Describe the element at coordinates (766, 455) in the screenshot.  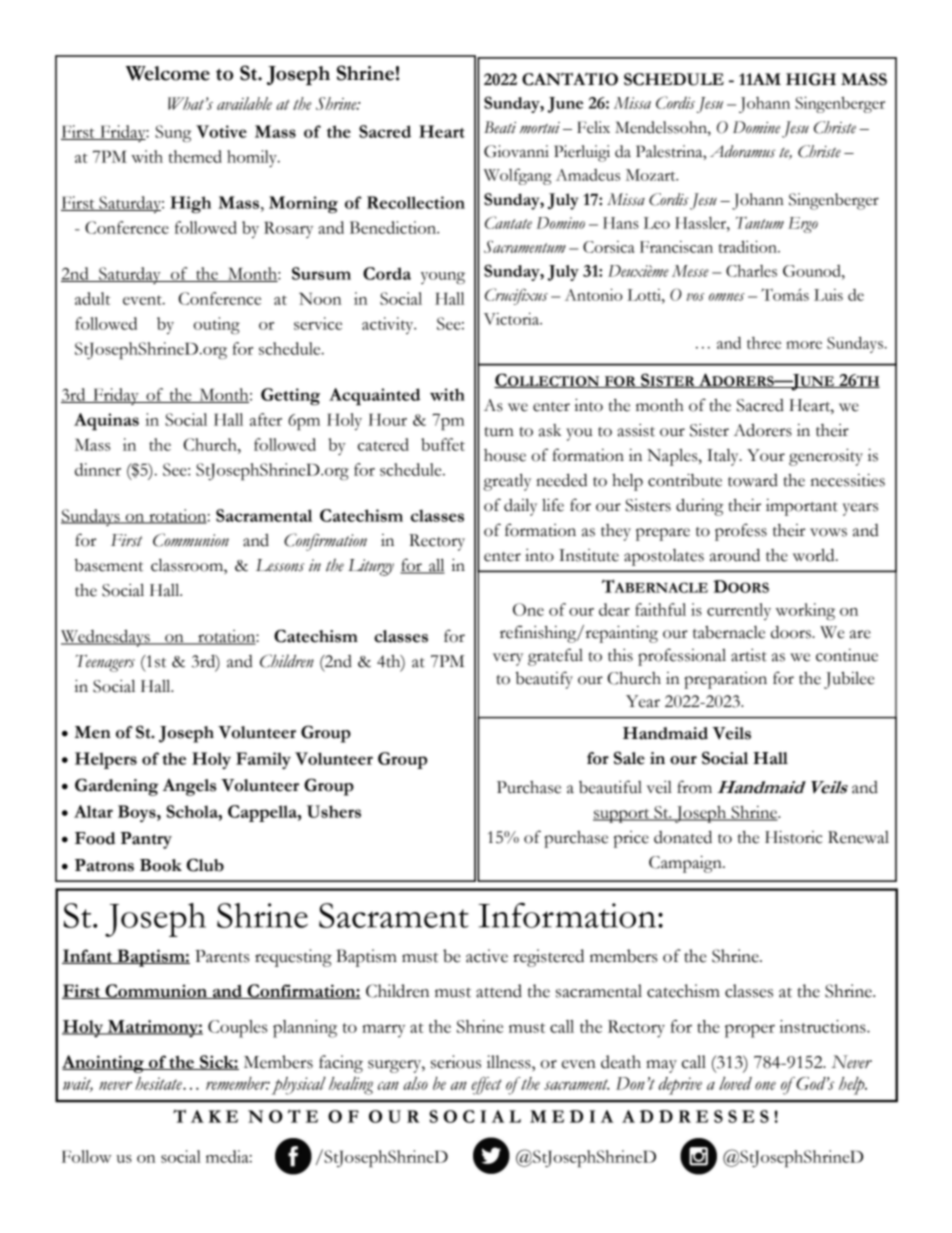
I see `Your` at that location.
